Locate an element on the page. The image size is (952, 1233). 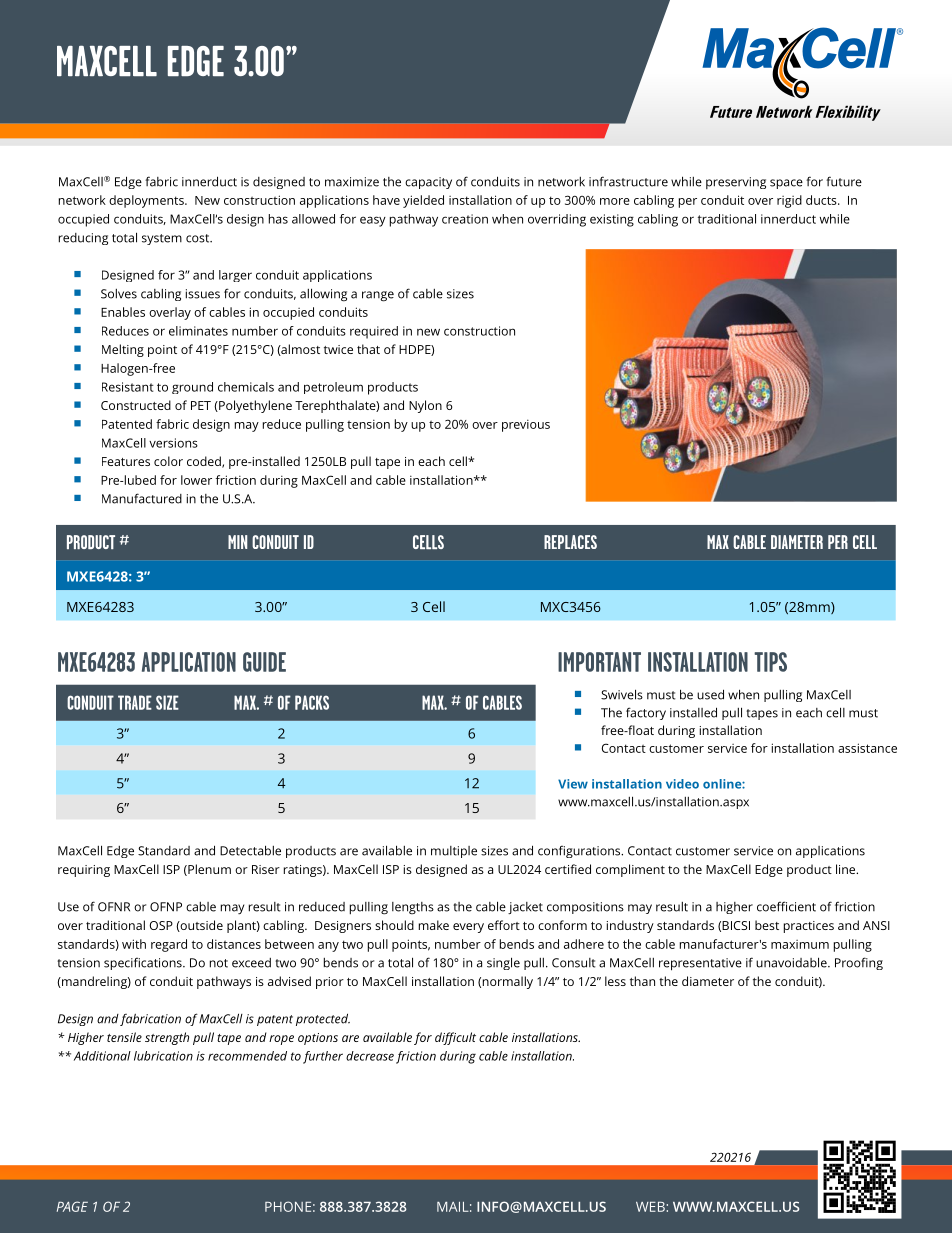
TRADE is located at coordinates (135, 702).
